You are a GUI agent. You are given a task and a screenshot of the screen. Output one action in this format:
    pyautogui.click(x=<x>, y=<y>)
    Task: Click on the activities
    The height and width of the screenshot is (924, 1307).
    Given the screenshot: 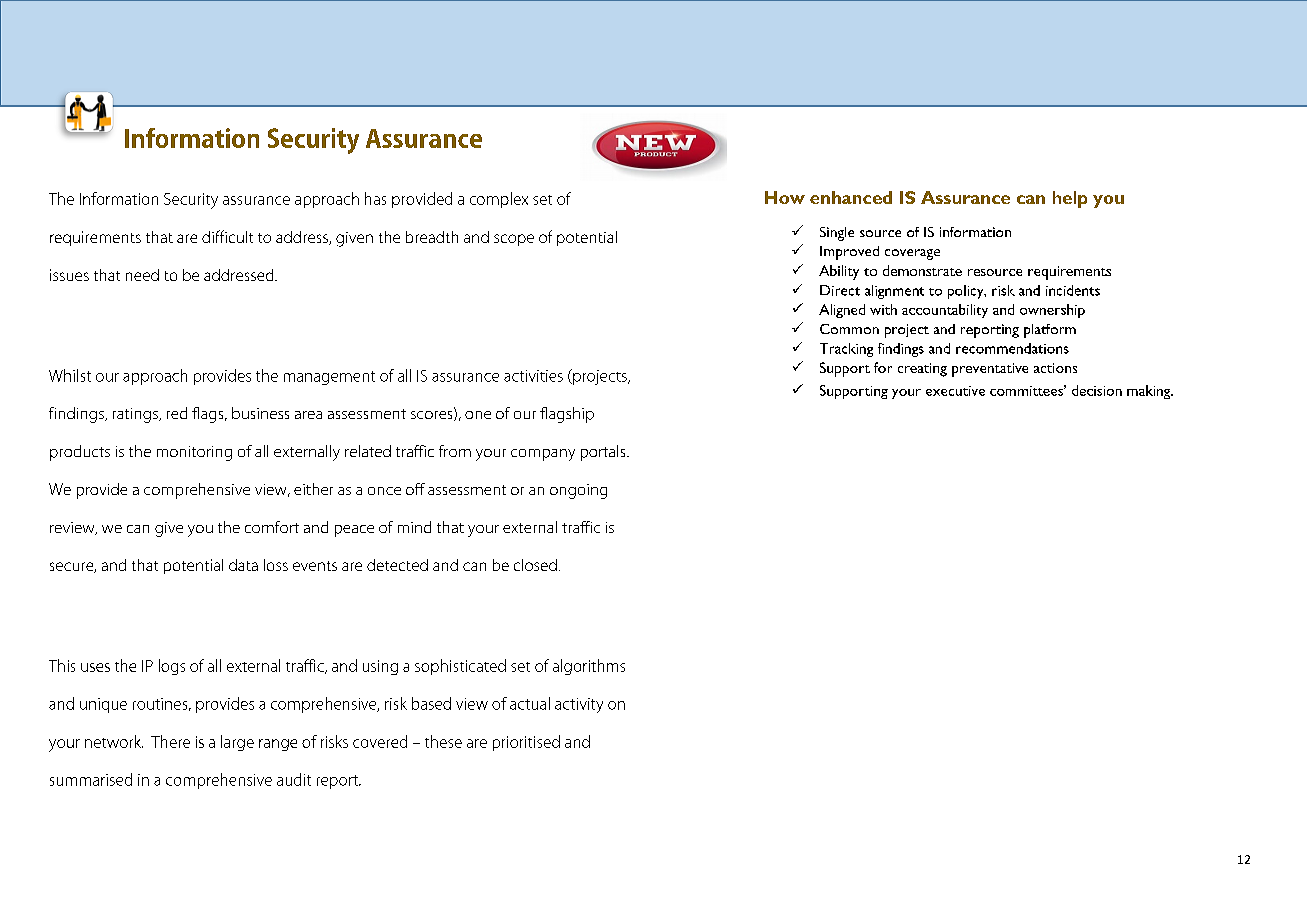 What is the action you would take?
    pyautogui.click(x=533, y=376)
